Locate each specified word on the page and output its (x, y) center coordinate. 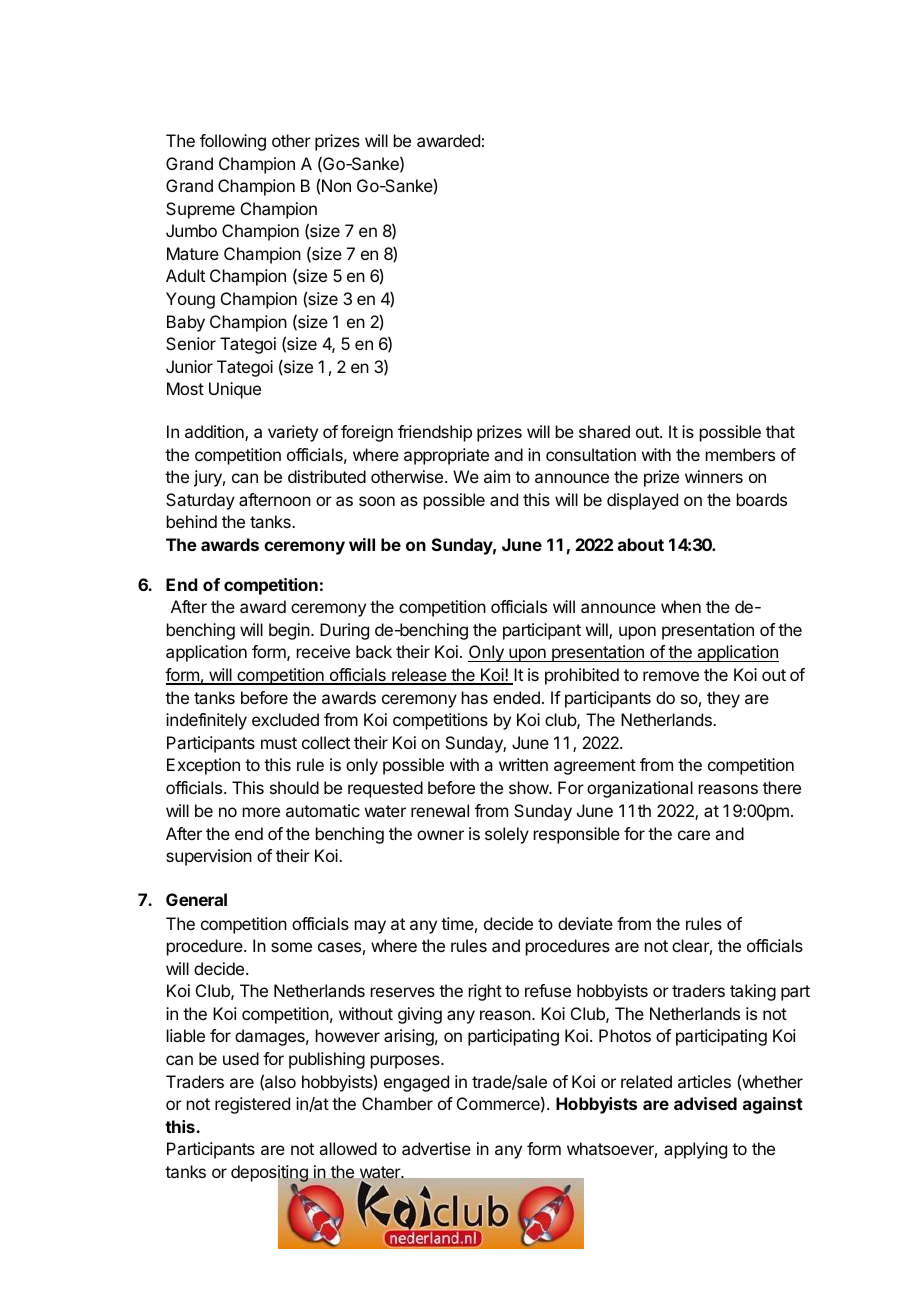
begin (289, 631)
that (780, 431)
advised (705, 1103)
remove (671, 676)
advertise (436, 1148)
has (475, 697)
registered (252, 1105)
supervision (209, 857)
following (233, 142)
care (694, 835)
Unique (235, 390)
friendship (435, 433)
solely (507, 835)
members (740, 454)
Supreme (200, 210)
